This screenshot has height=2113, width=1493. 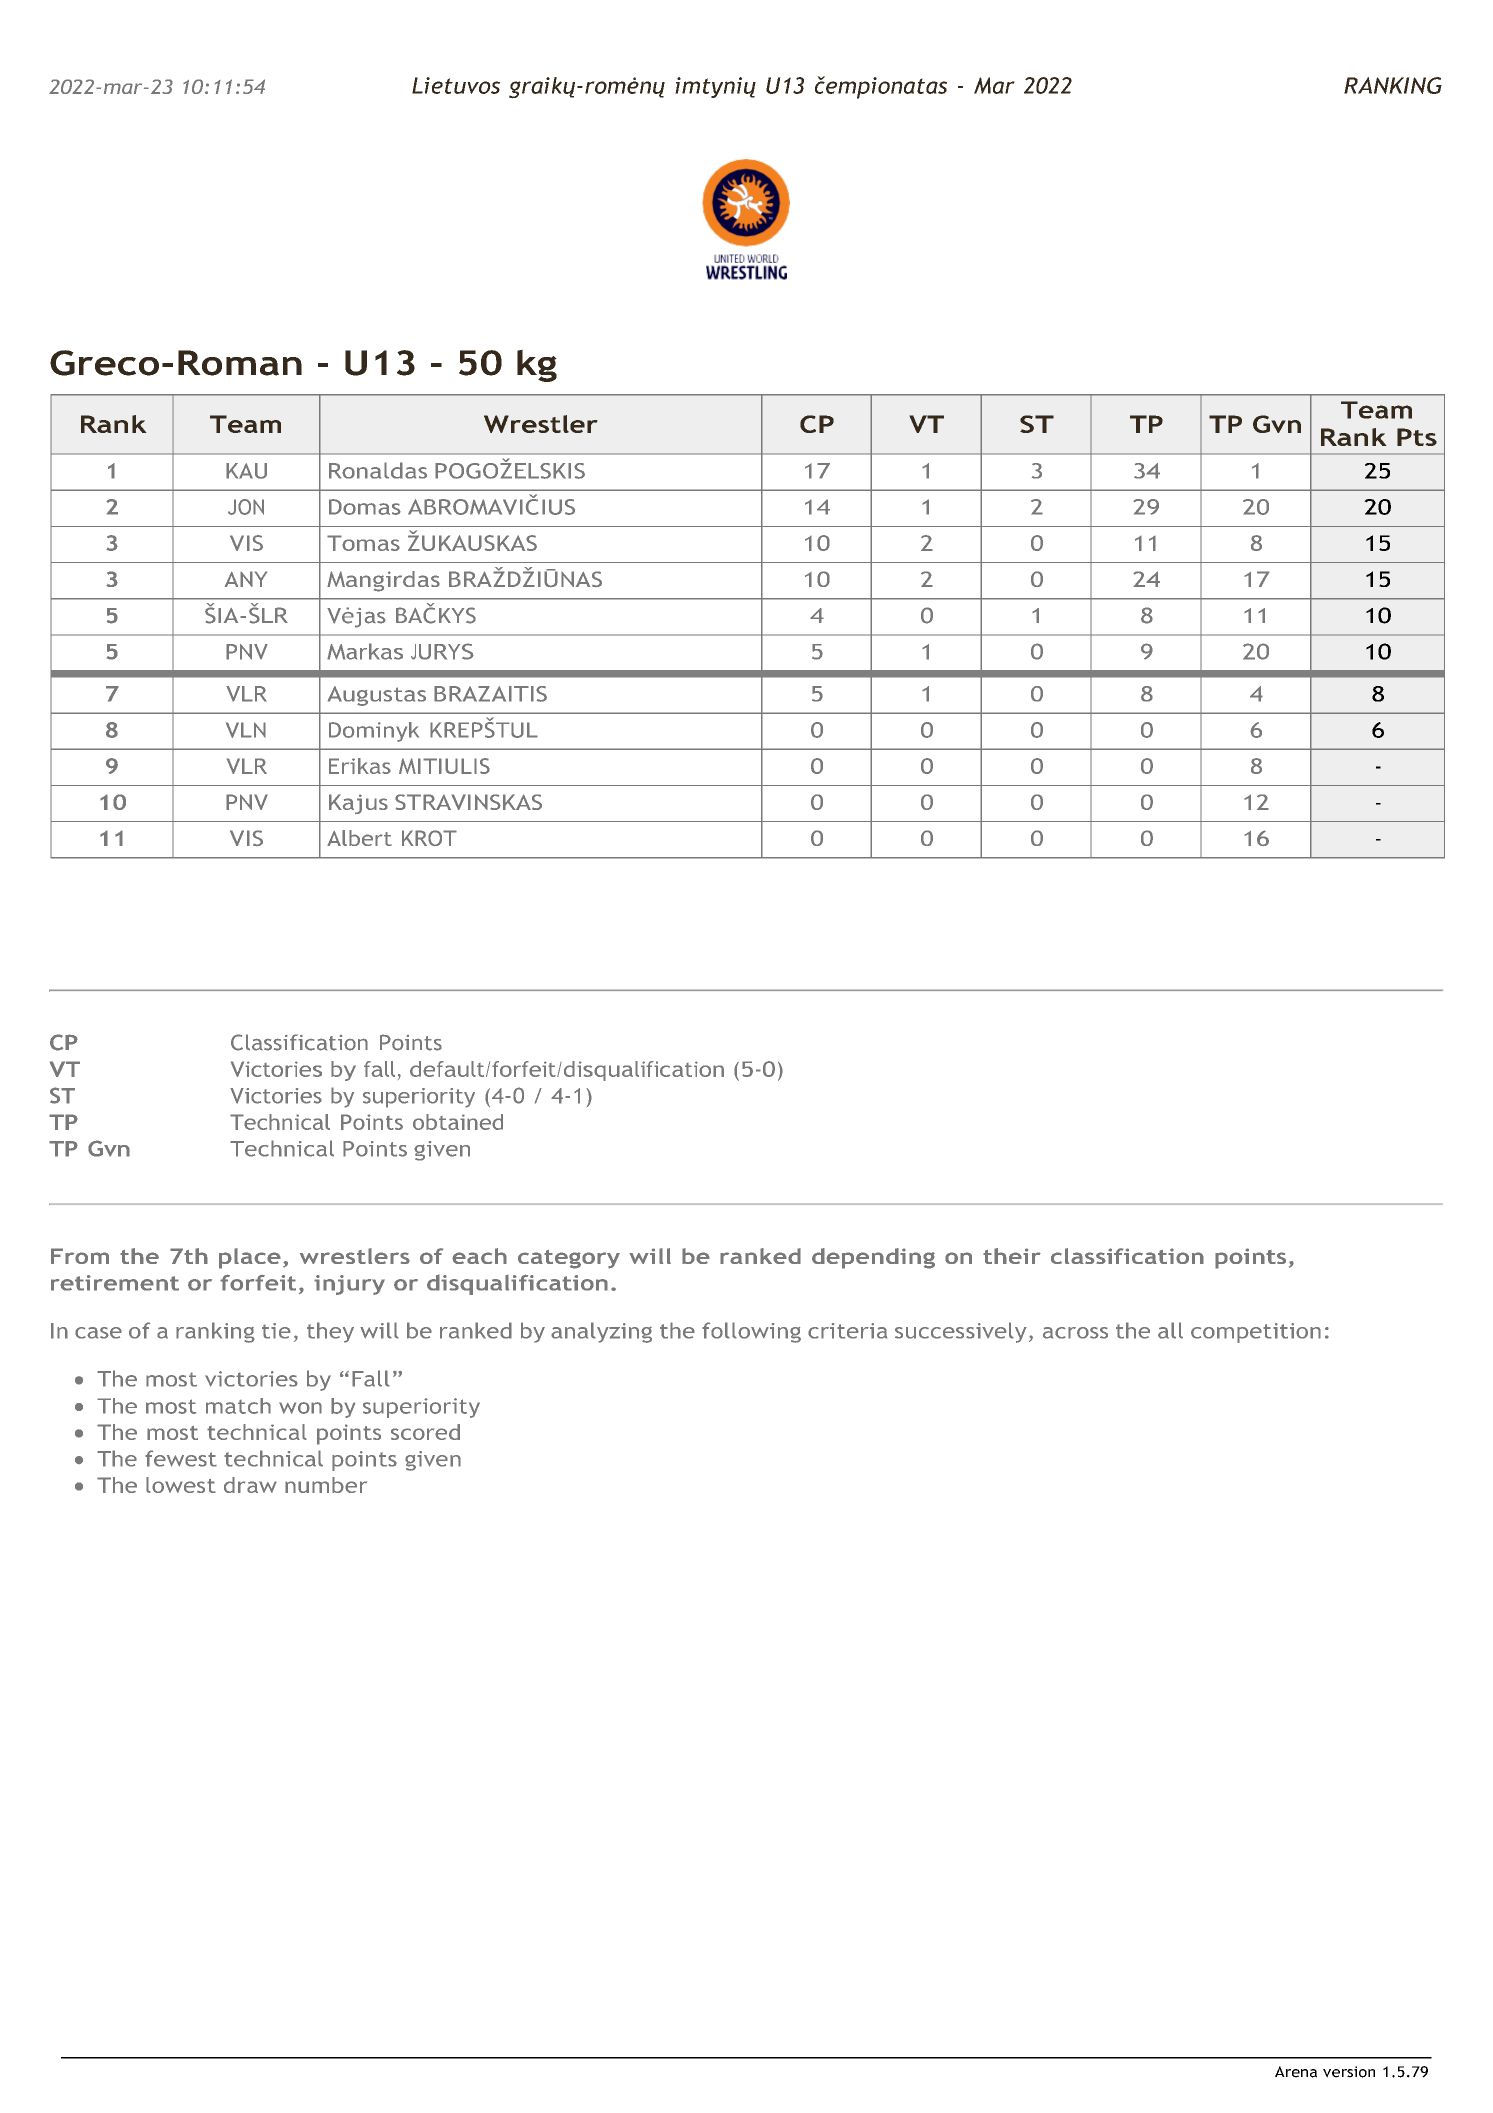 What do you see at coordinates (1012, 1256) in the screenshot?
I see `their` at bounding box center [1012, 1256].
